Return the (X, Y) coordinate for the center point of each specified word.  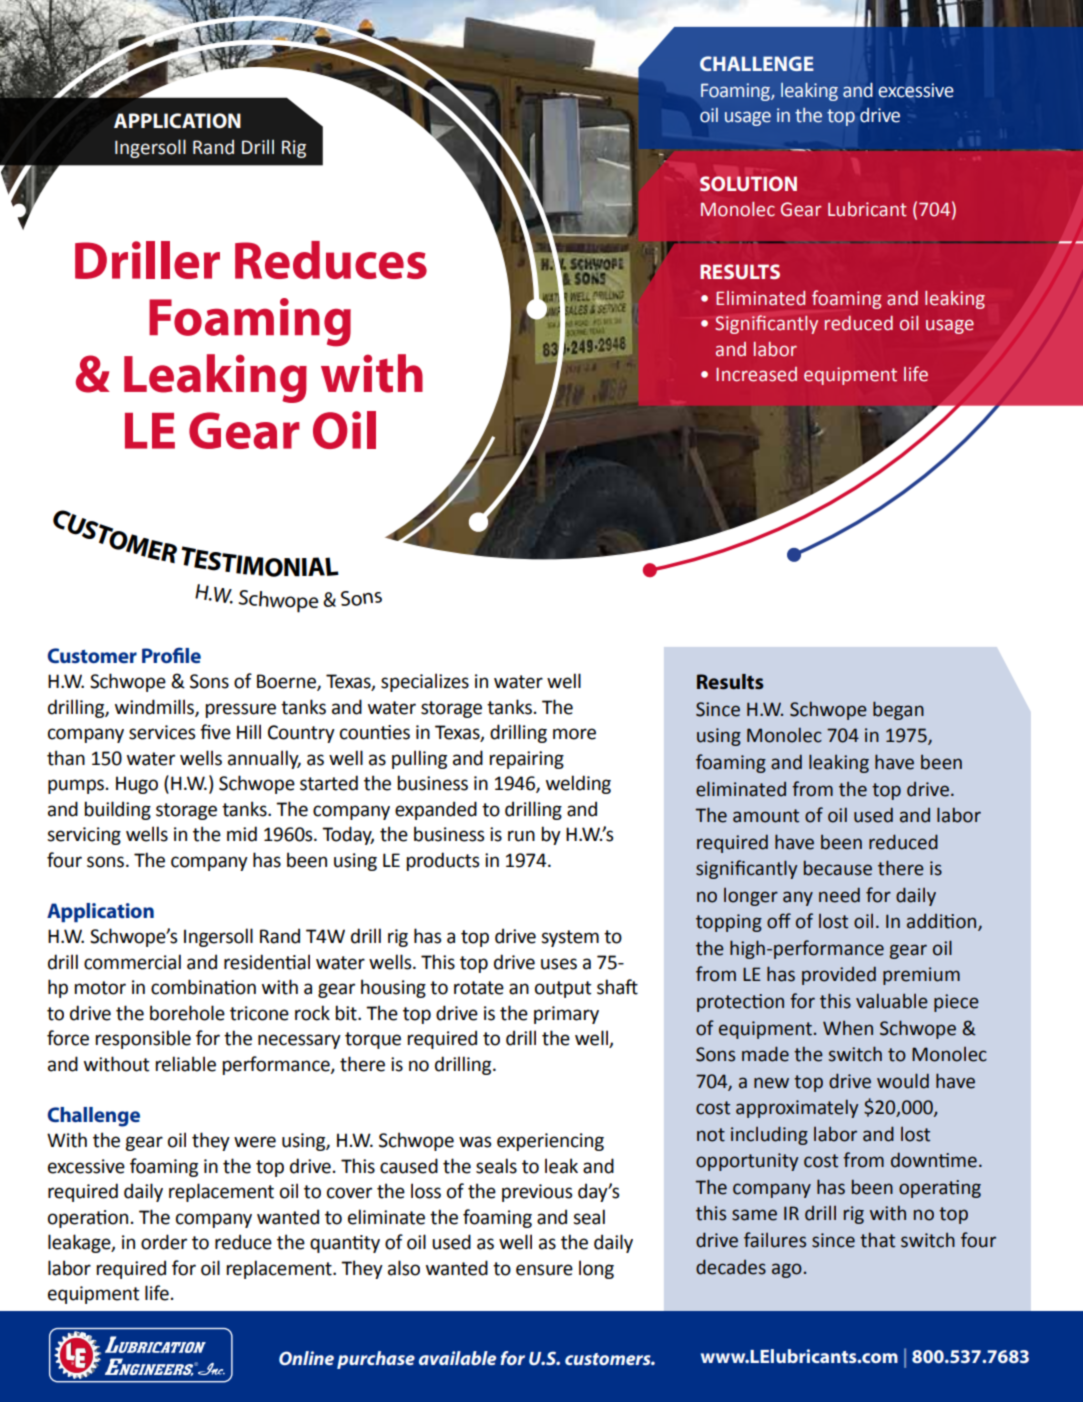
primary (566, 1015)
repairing (527, 760)
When (848, 1028)
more (574, 734)
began (898, 710)
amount (766, 816)
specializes (425, 682)
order (164, 1242)
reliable (186, 1064)
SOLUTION (748, 183)
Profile (171, 655)
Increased (756, 374)
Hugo (137, 785)
